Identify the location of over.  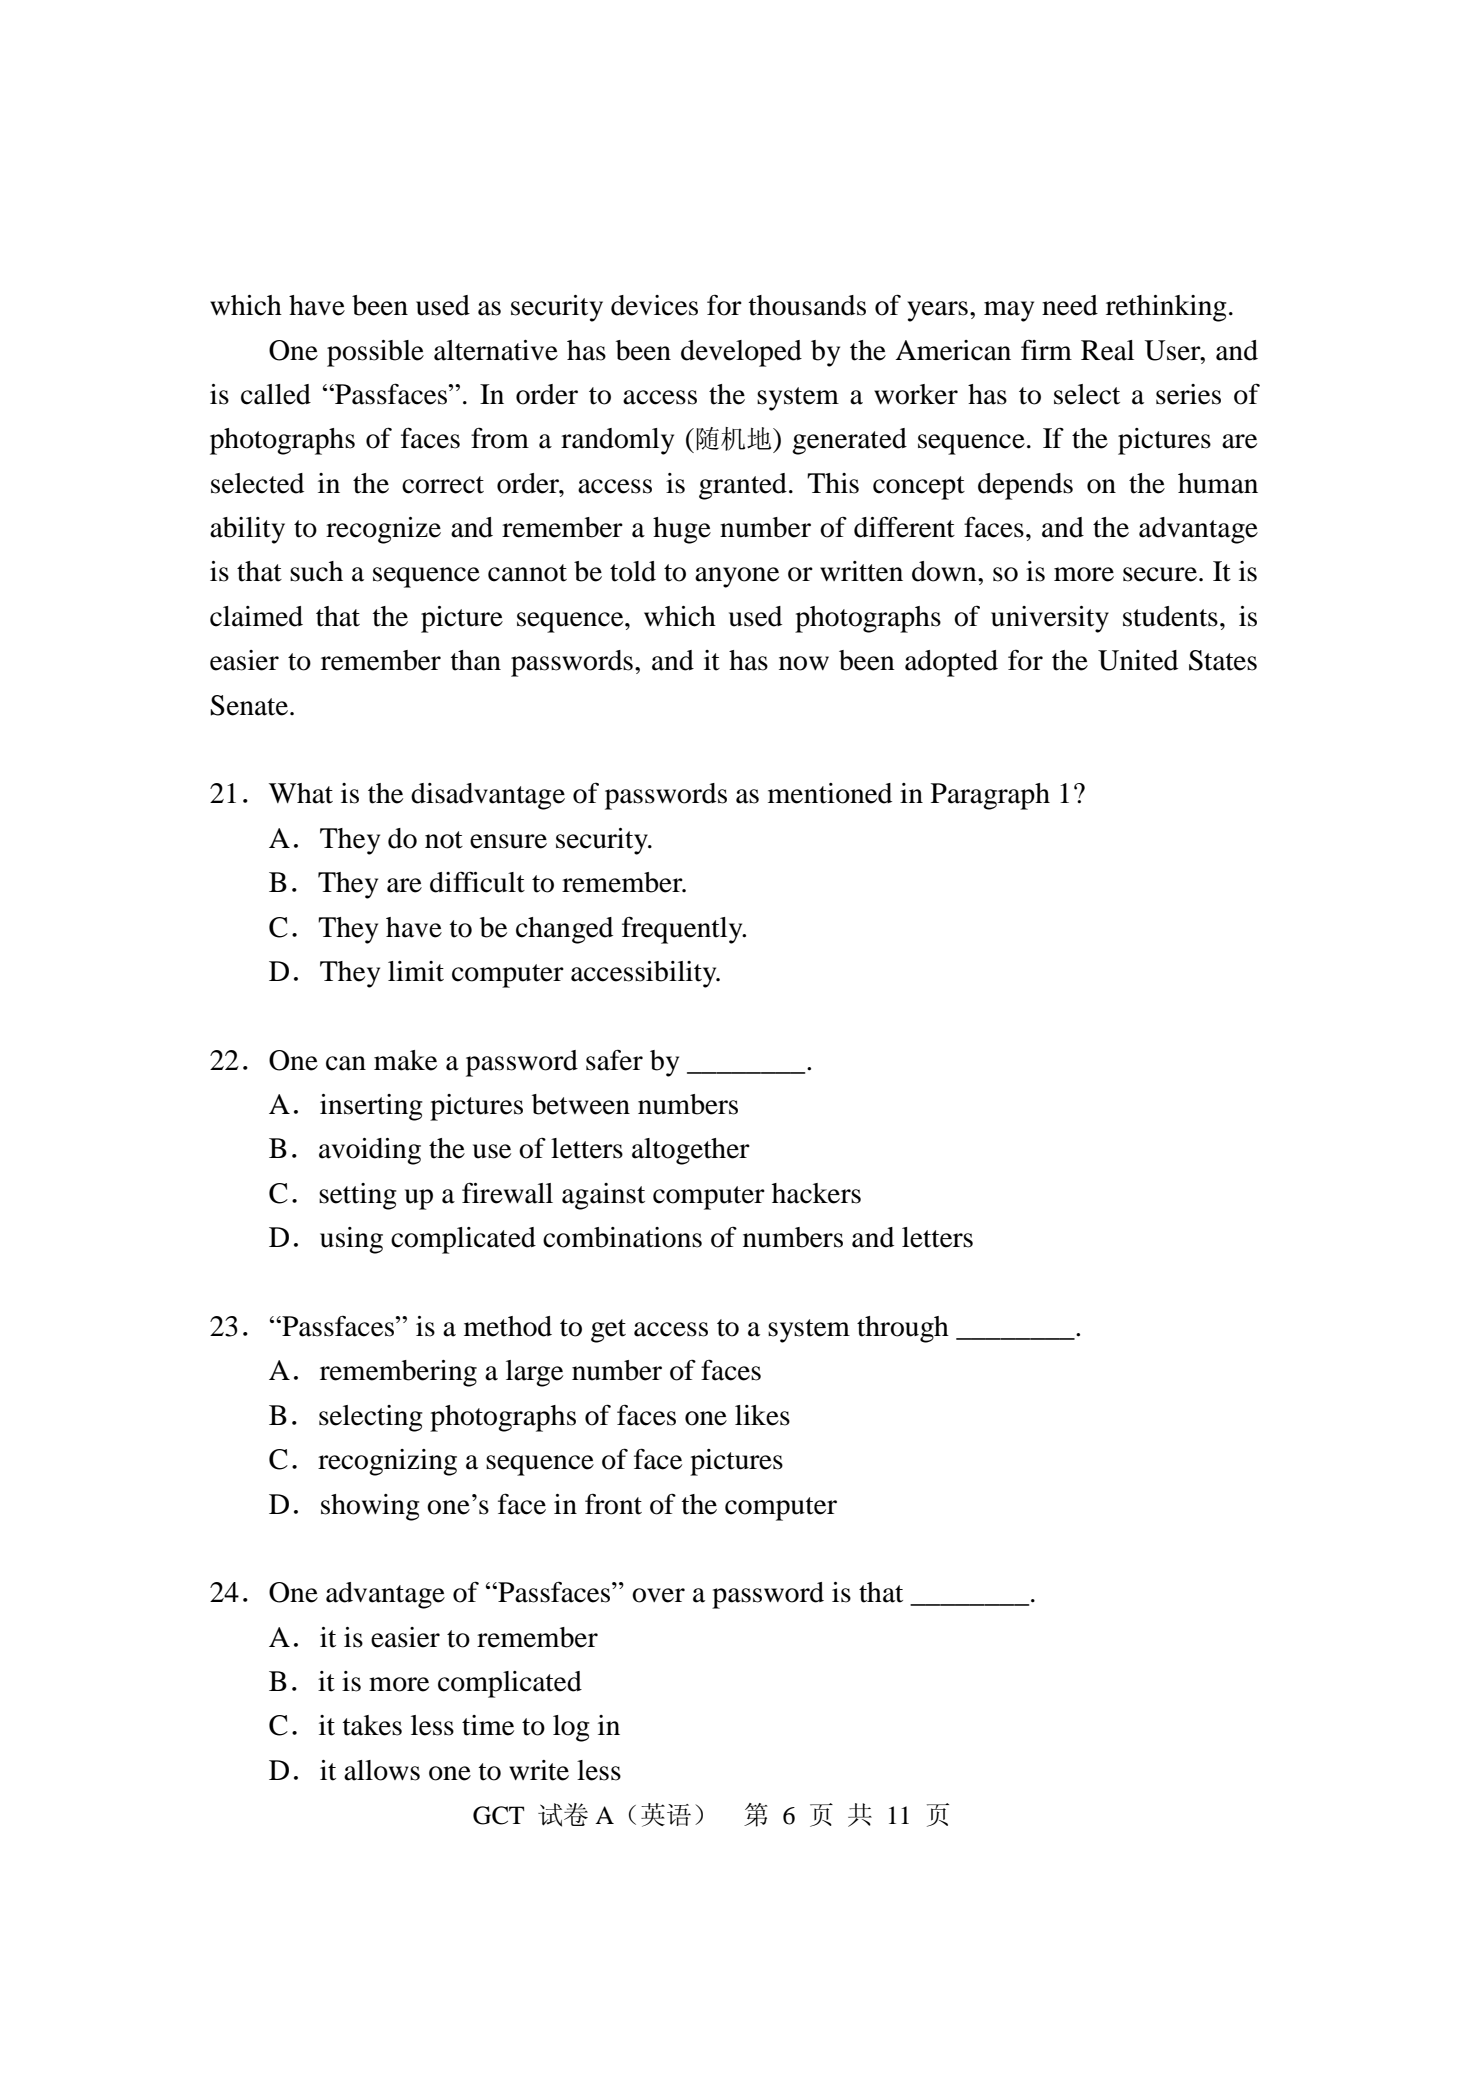
(658, 1595).
